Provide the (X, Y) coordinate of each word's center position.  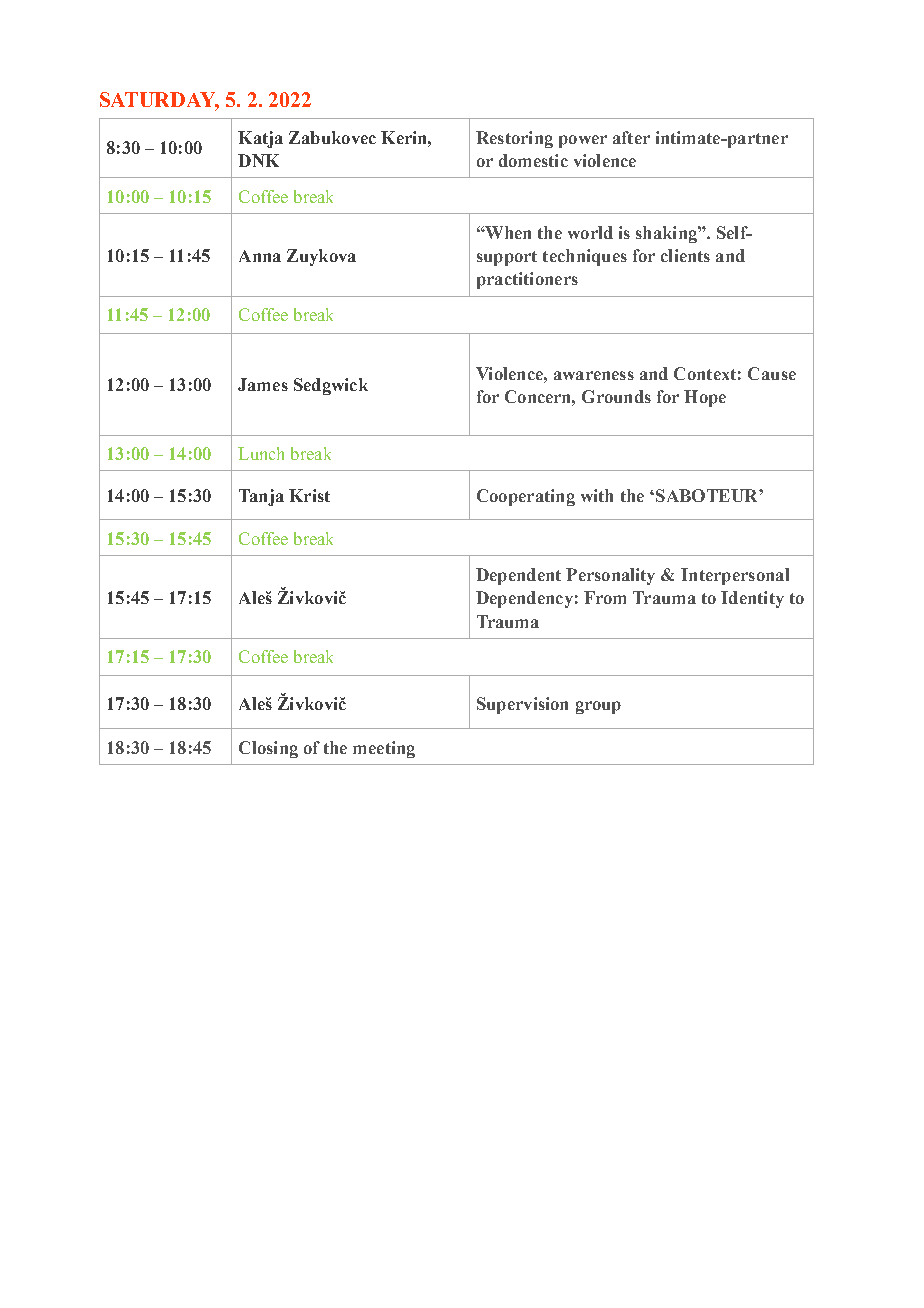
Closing (268, 749)
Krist (309, 495)
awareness (594, 375)
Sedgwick (331, 386)
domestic (533, 160)
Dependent (518, 576)
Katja (260, 139)
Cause (772, 373)
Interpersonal (735, 576)
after (631, 137)
